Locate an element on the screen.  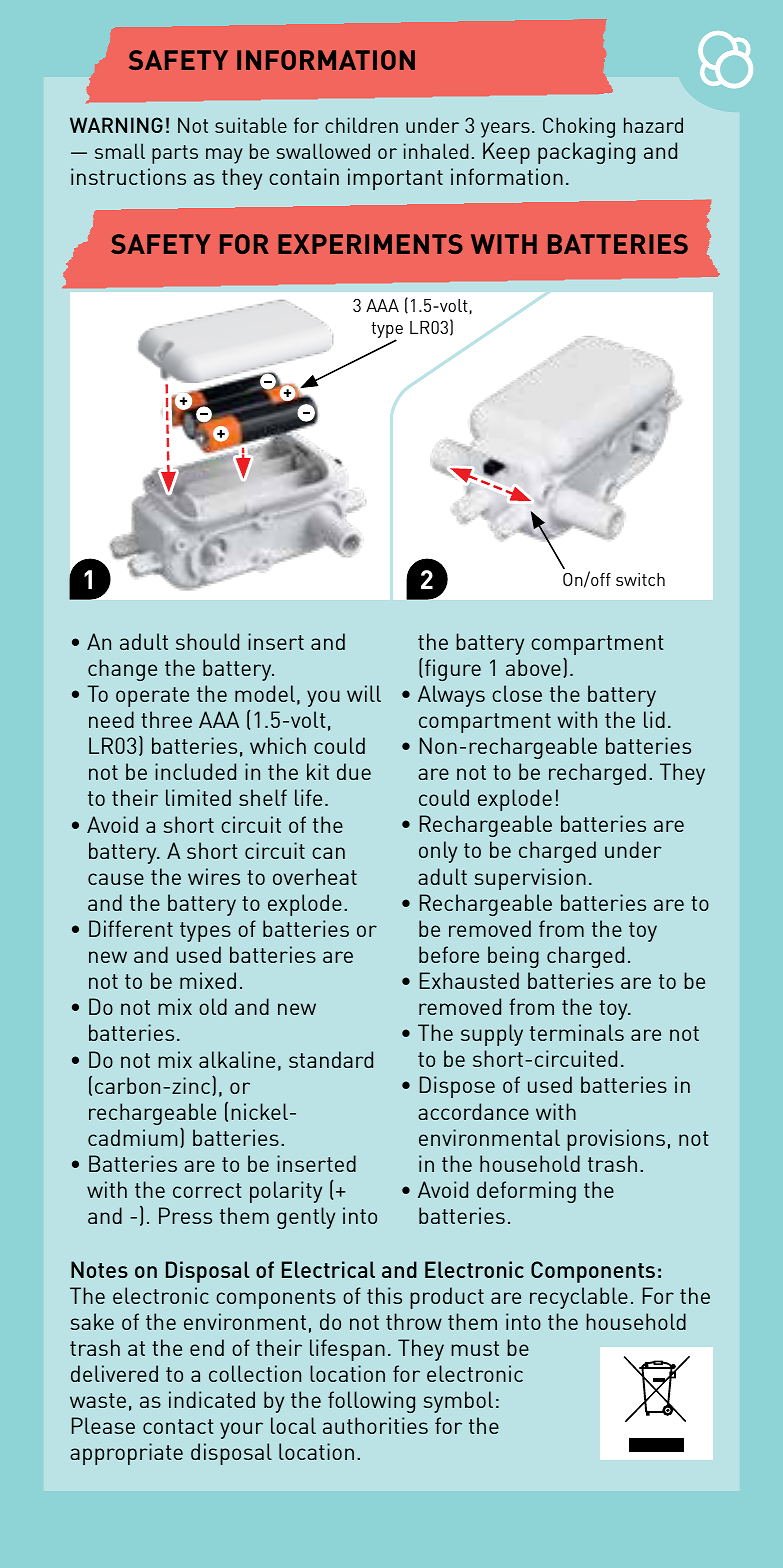
parts is located at coordinates (175, 154).
